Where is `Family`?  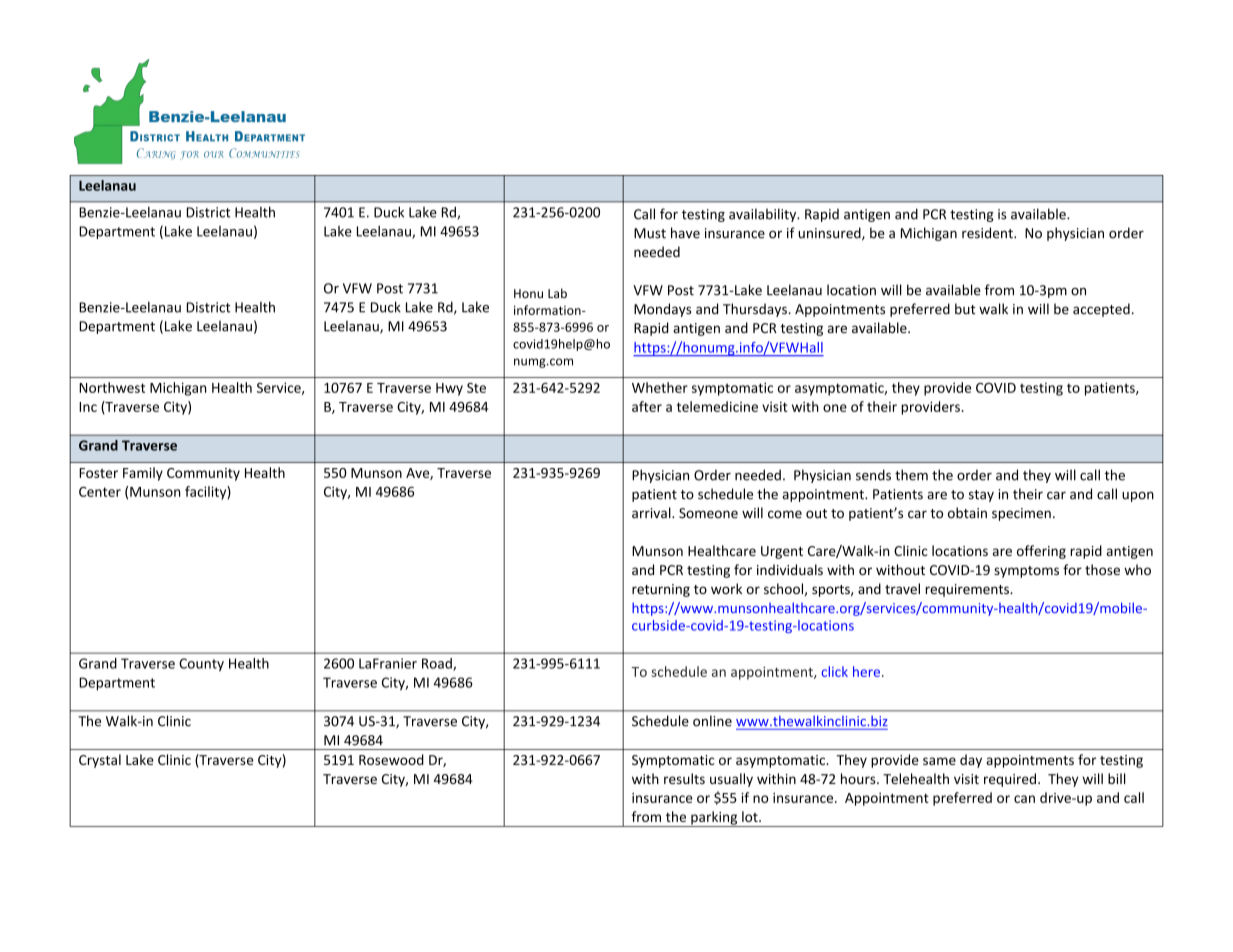 Family is located at coordinates (143, 474).
